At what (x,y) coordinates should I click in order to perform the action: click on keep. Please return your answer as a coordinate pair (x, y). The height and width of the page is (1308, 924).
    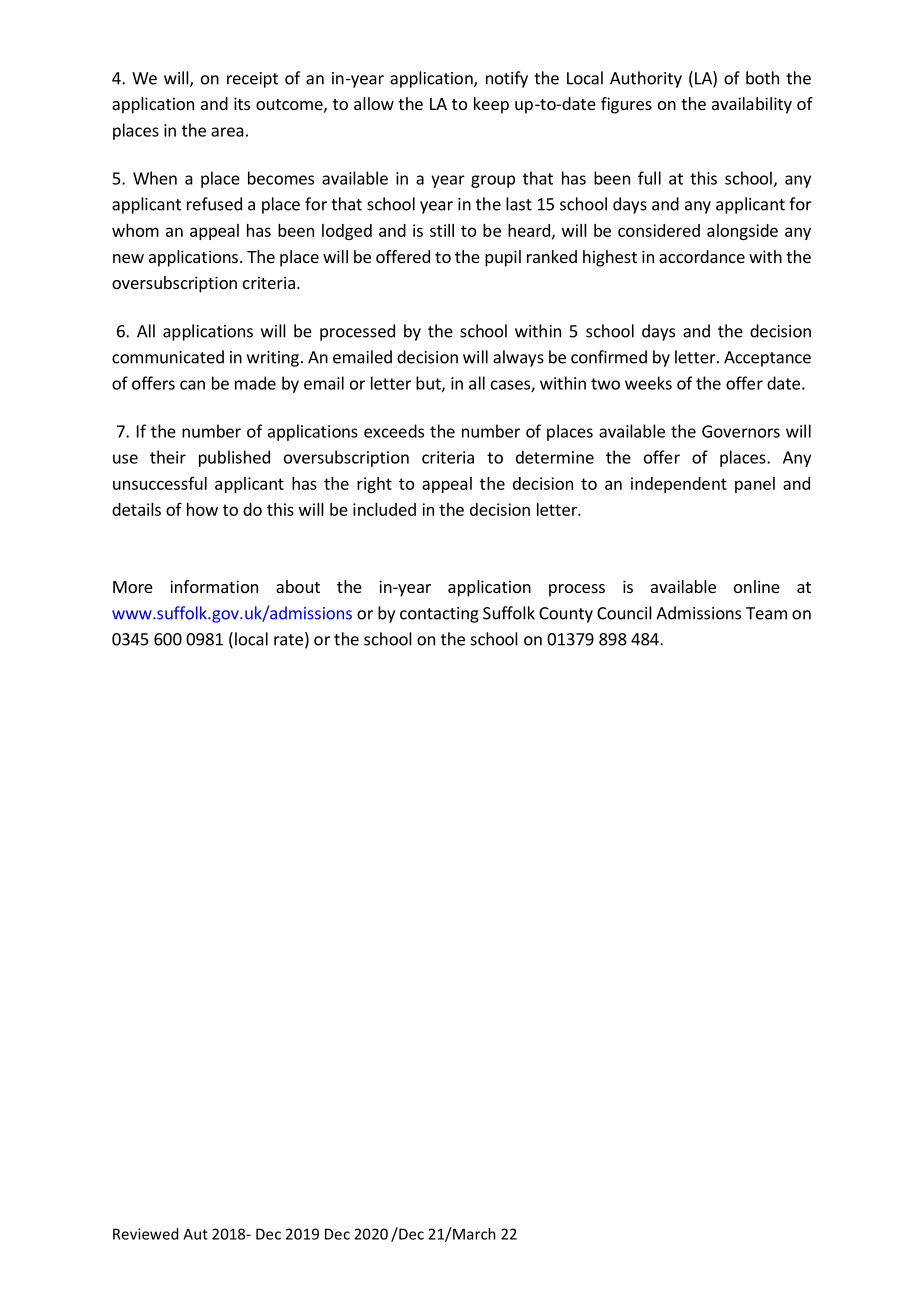
    Looking at the image, I should click on (491, 105).
